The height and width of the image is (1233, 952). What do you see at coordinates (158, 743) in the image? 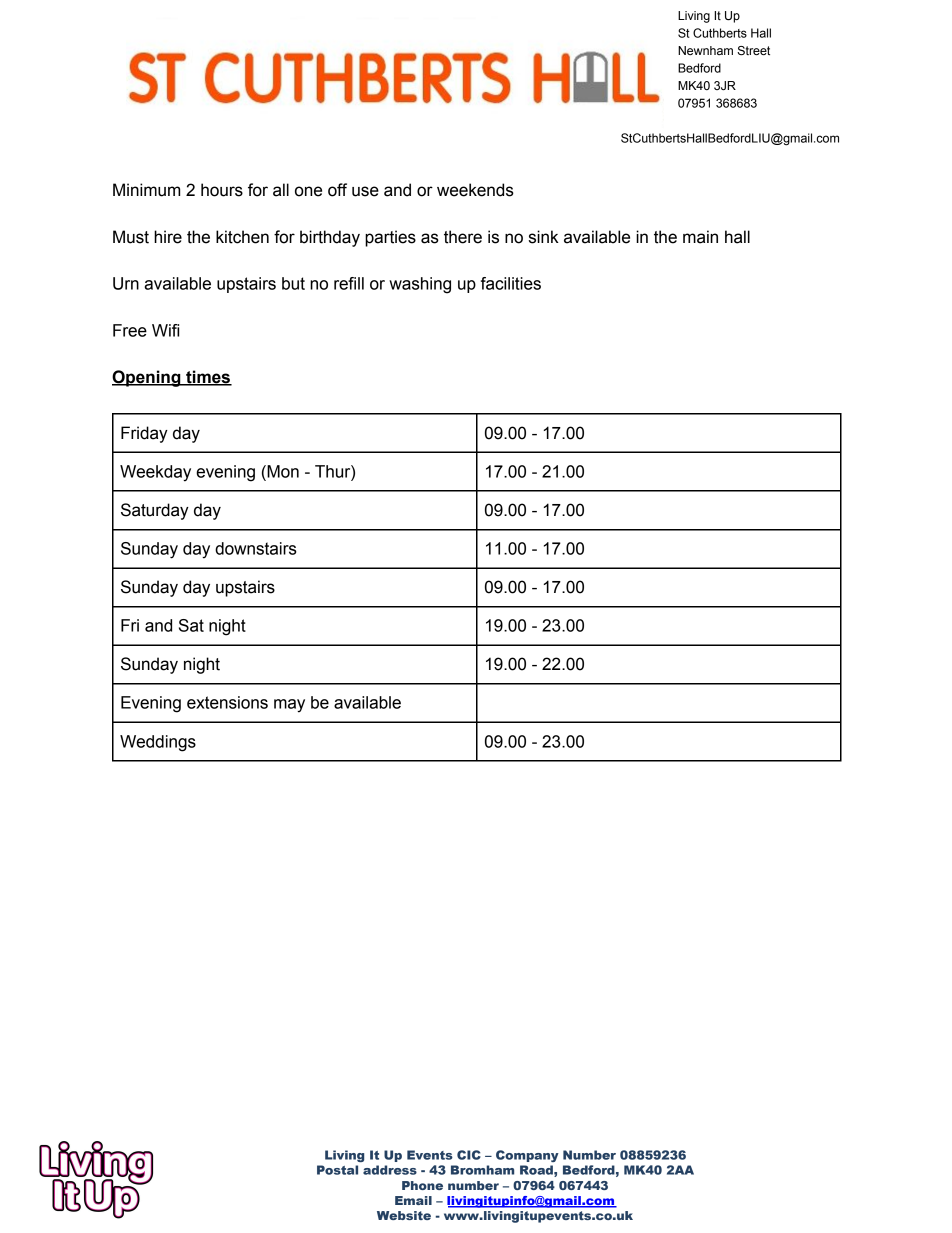
I see `Weddings` at bounding box center [158, 743].
